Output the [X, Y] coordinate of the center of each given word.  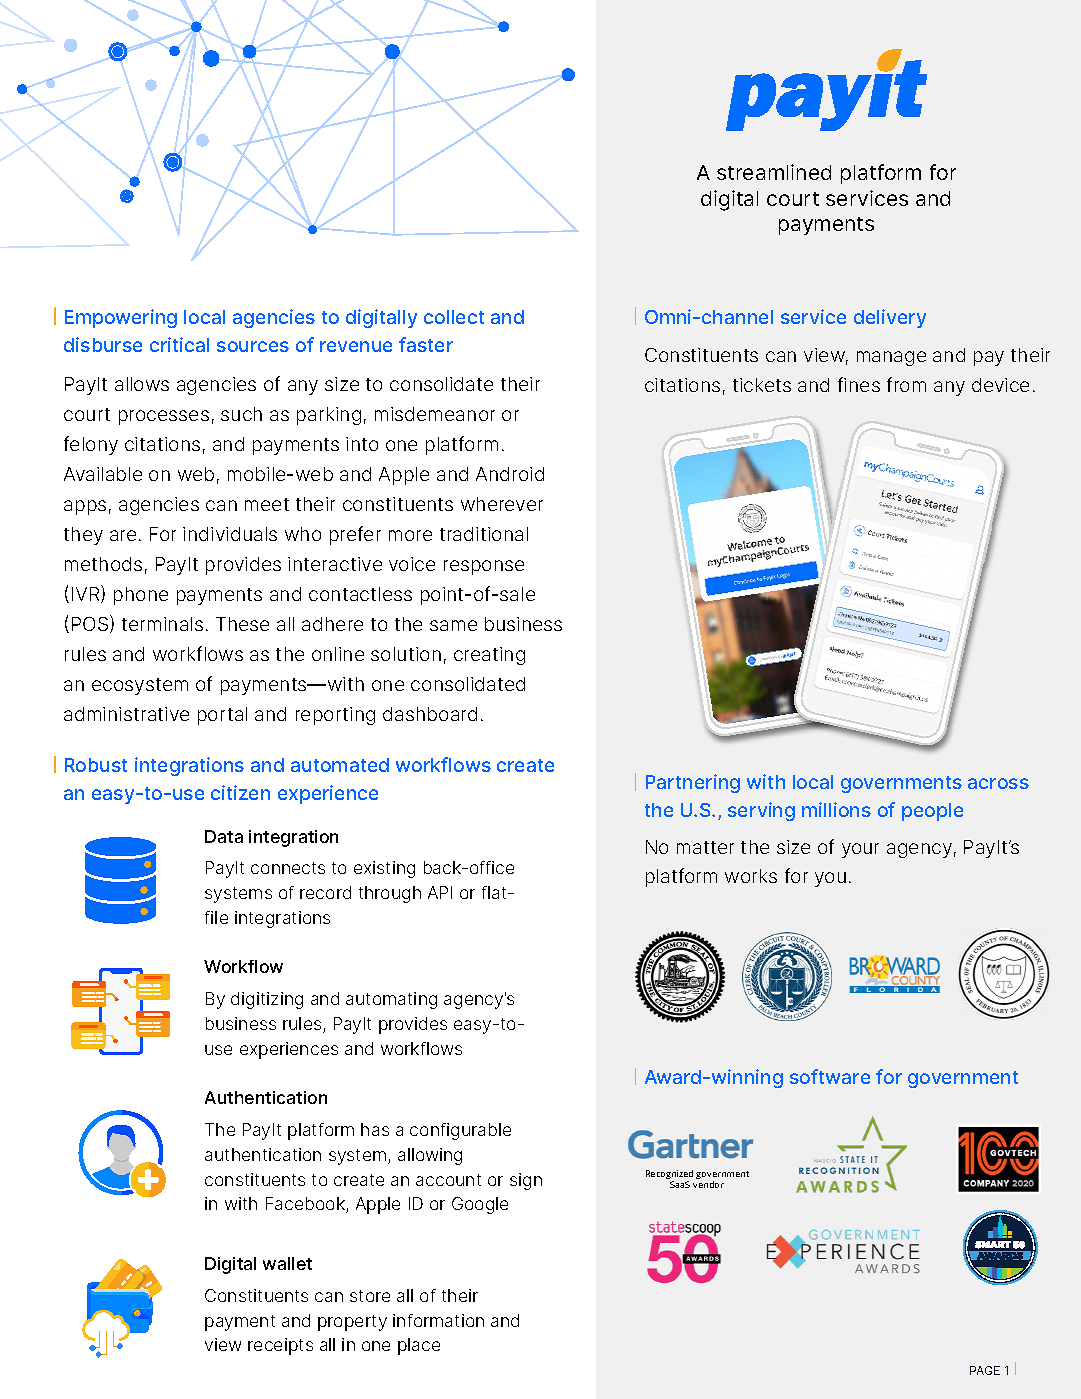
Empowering [121, 318]
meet [267, 504]
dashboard [430, 714]
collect [454, 317]
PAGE [985, 1370]
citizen [240, 792]
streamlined [774, 172]
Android [510, 474]
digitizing [267, 1000]
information [438, 1320]
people [932, 812]
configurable [460, 1131]
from [906, 384]
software [830, 1076]
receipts [280, 1346]
